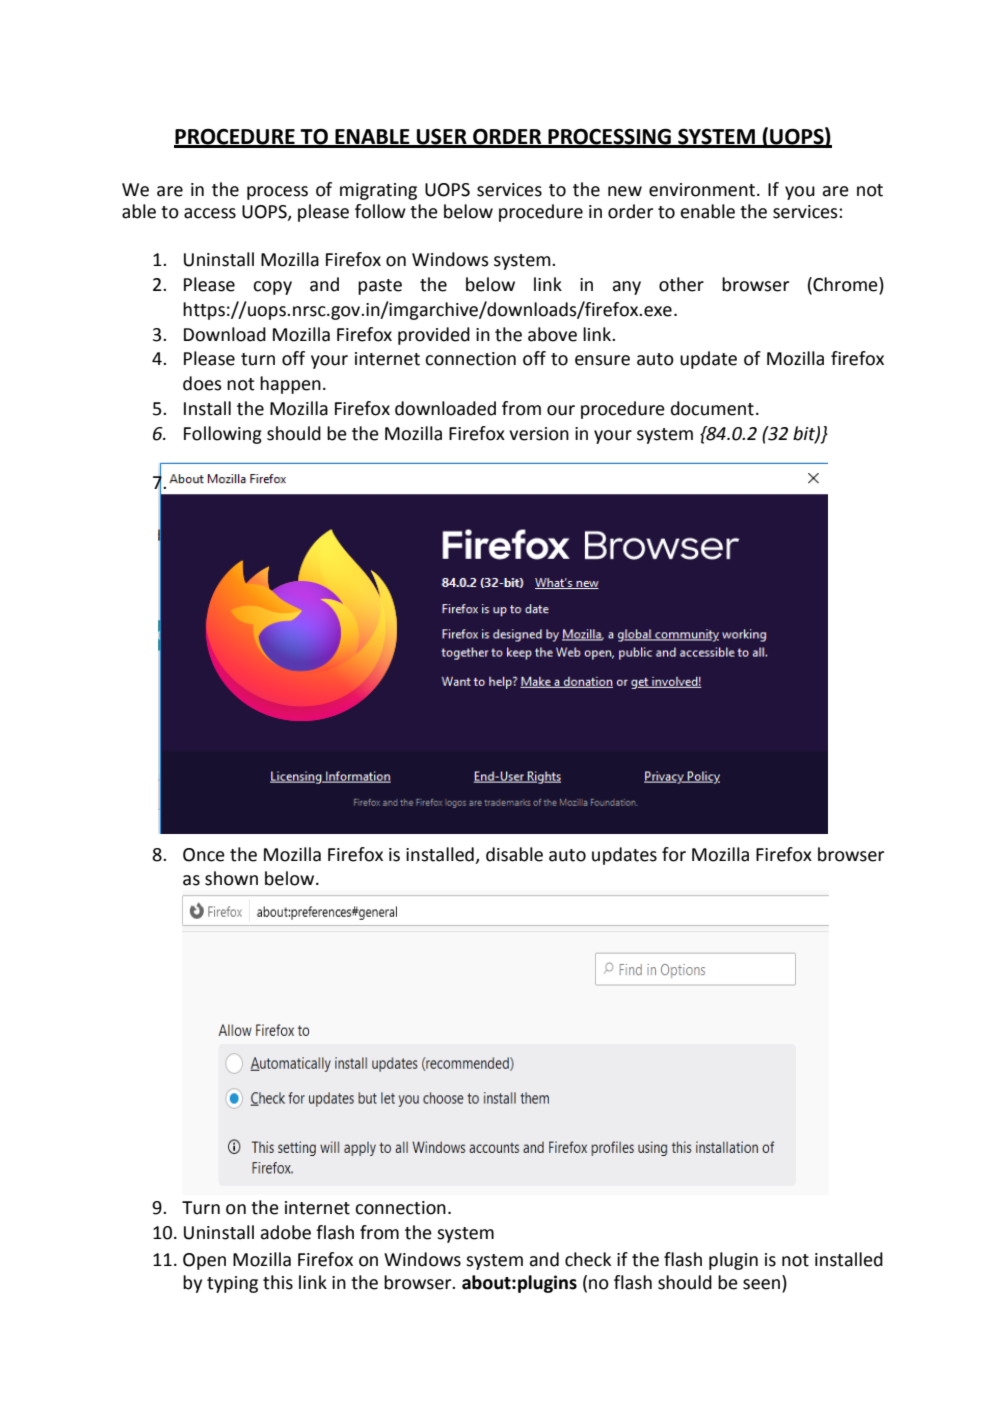 This screenshot has width=1006, height=1423. I want to click on access, so click(210, 213).
